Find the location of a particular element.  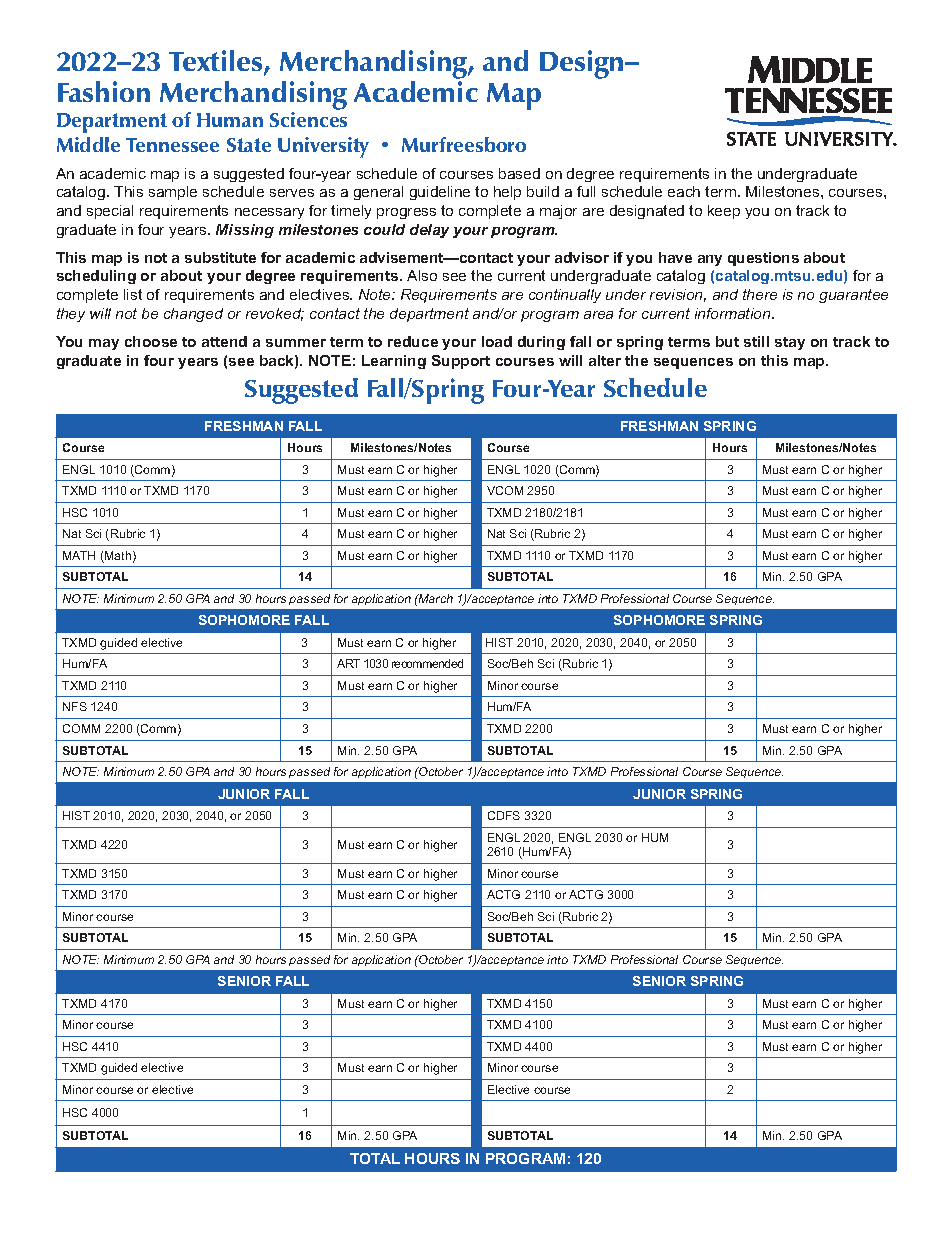

Fashion is located at coordinates (104, 91).
